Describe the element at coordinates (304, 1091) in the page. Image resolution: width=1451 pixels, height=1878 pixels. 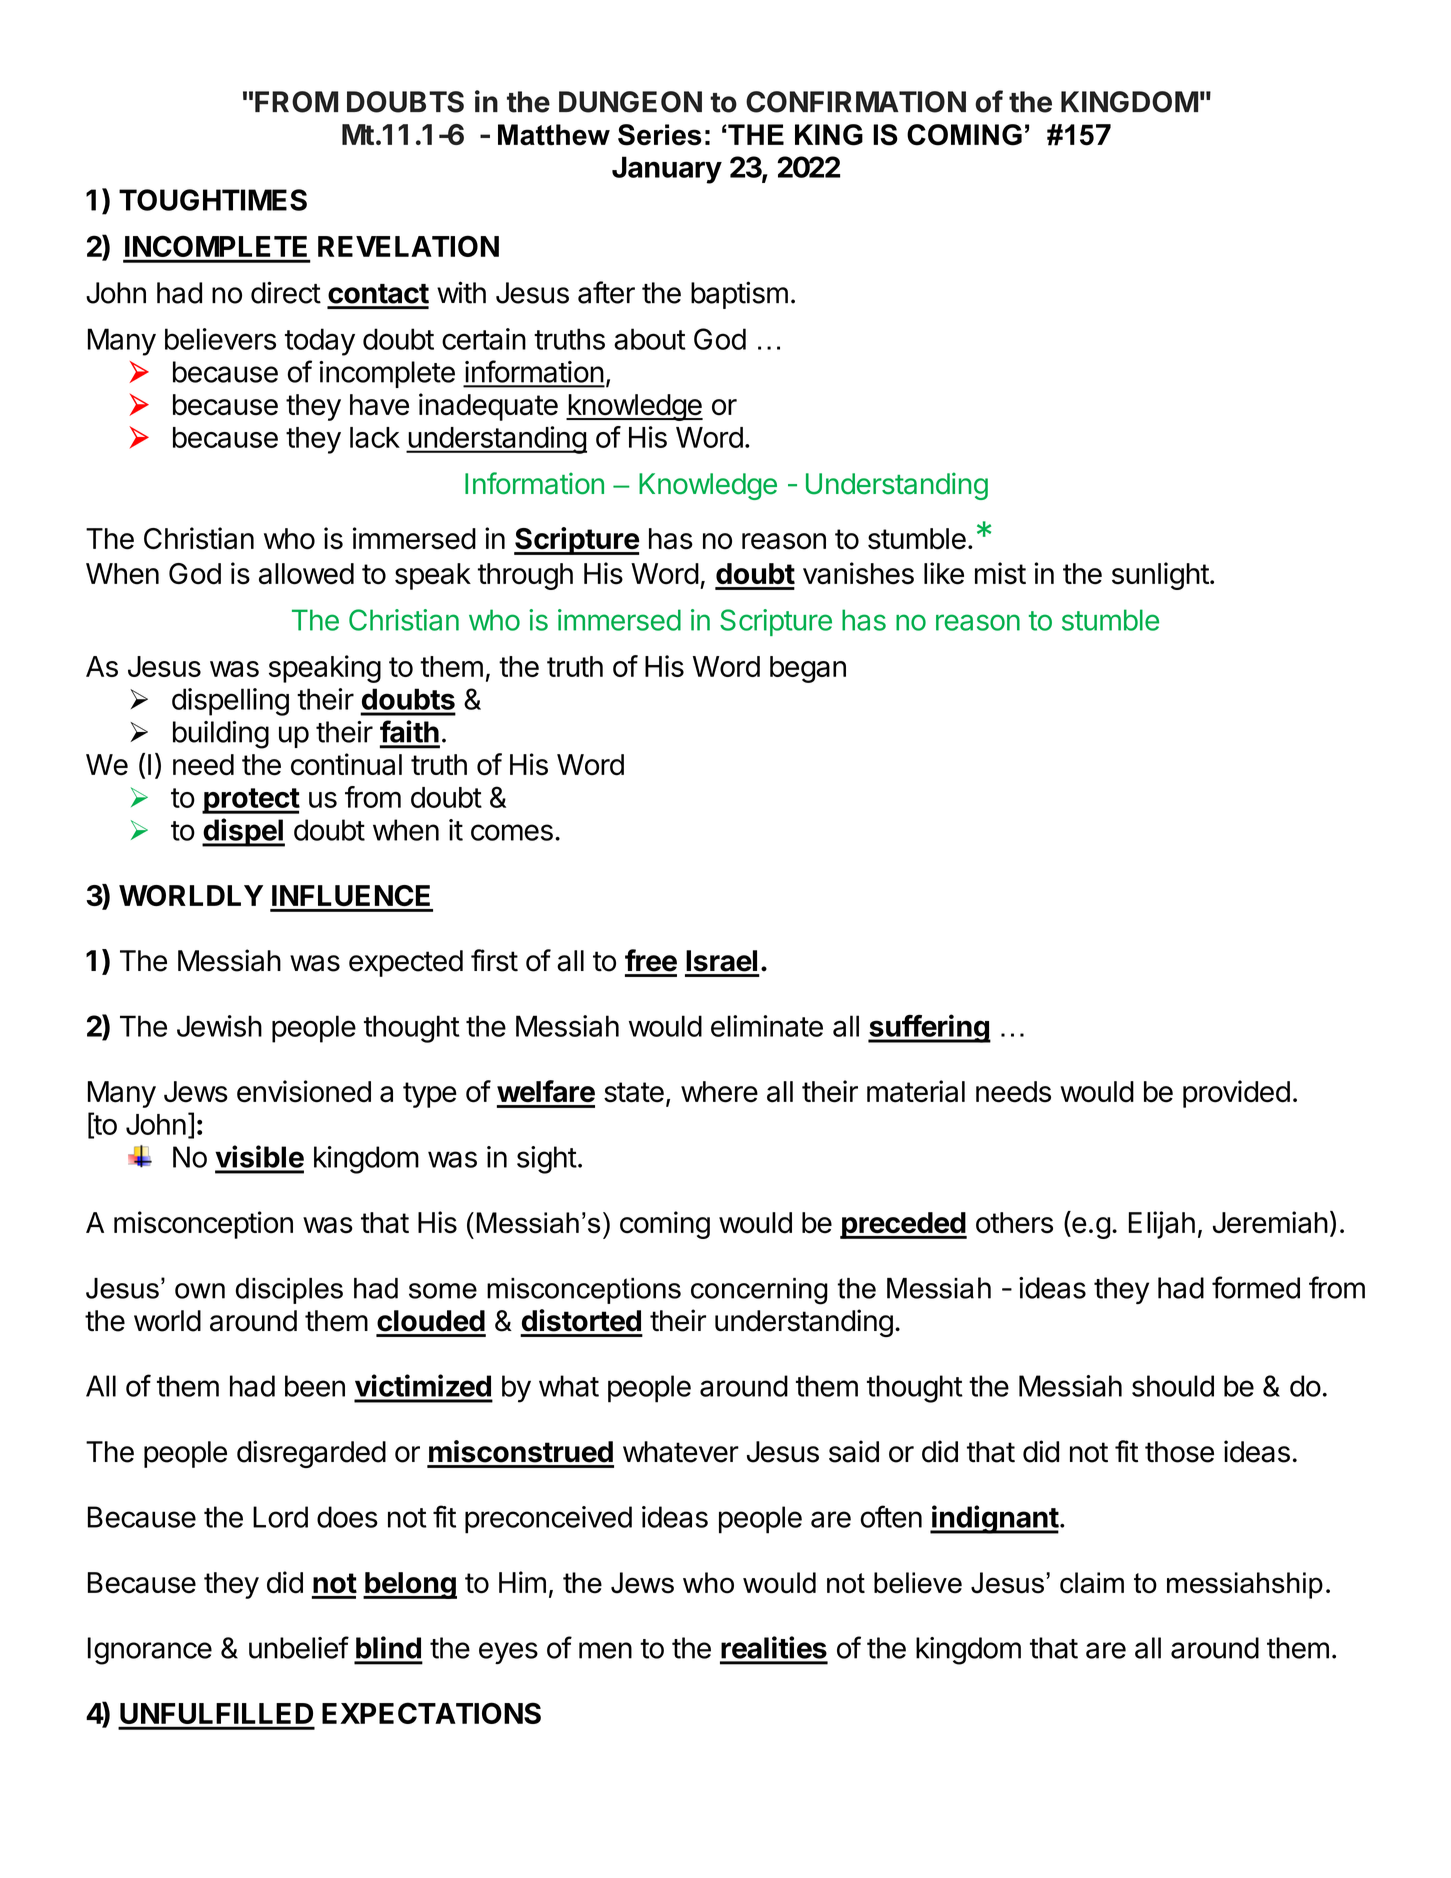
I see `envisioned` at that location.
